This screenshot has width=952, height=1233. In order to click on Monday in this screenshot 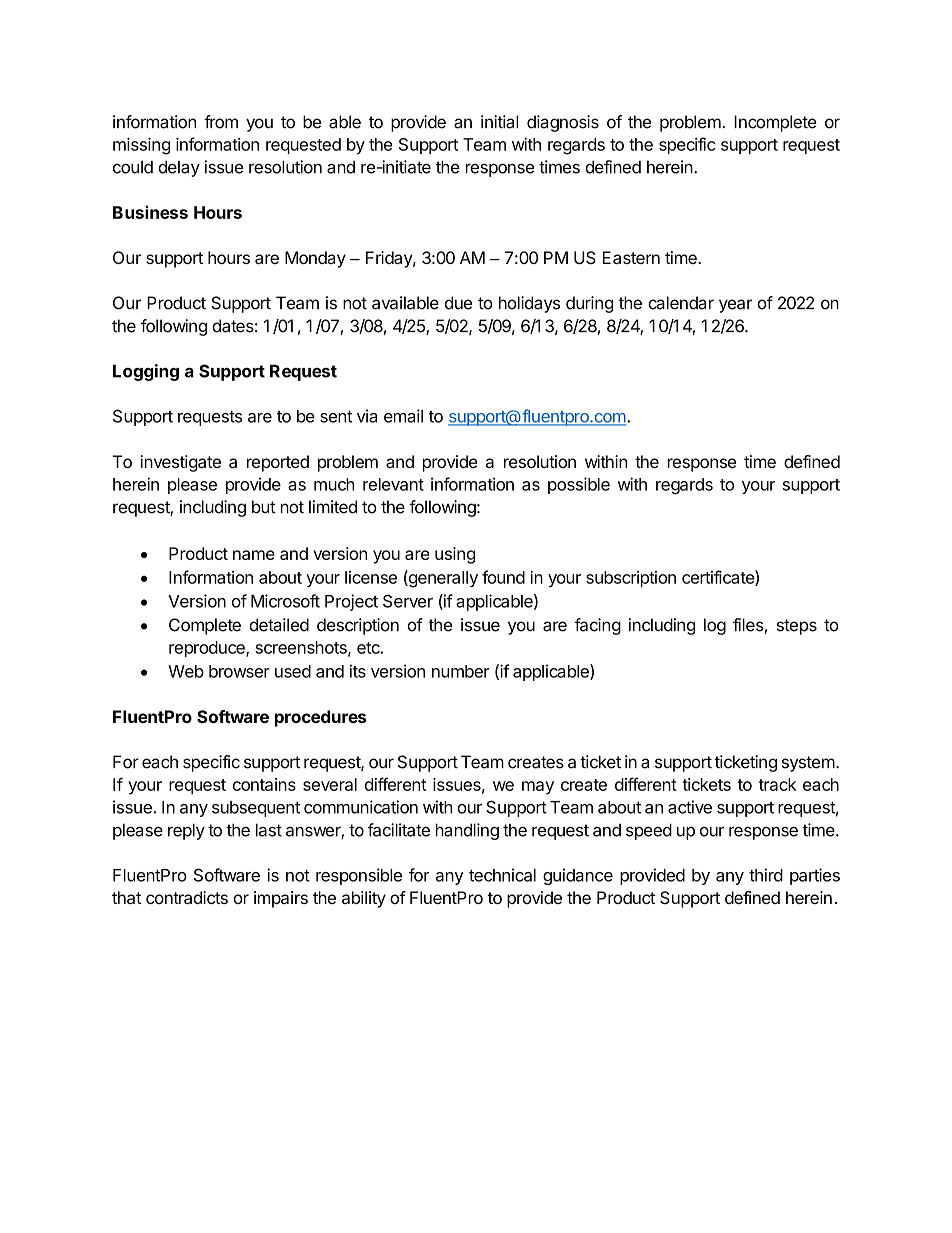, I will do `click(315, 259)`.
